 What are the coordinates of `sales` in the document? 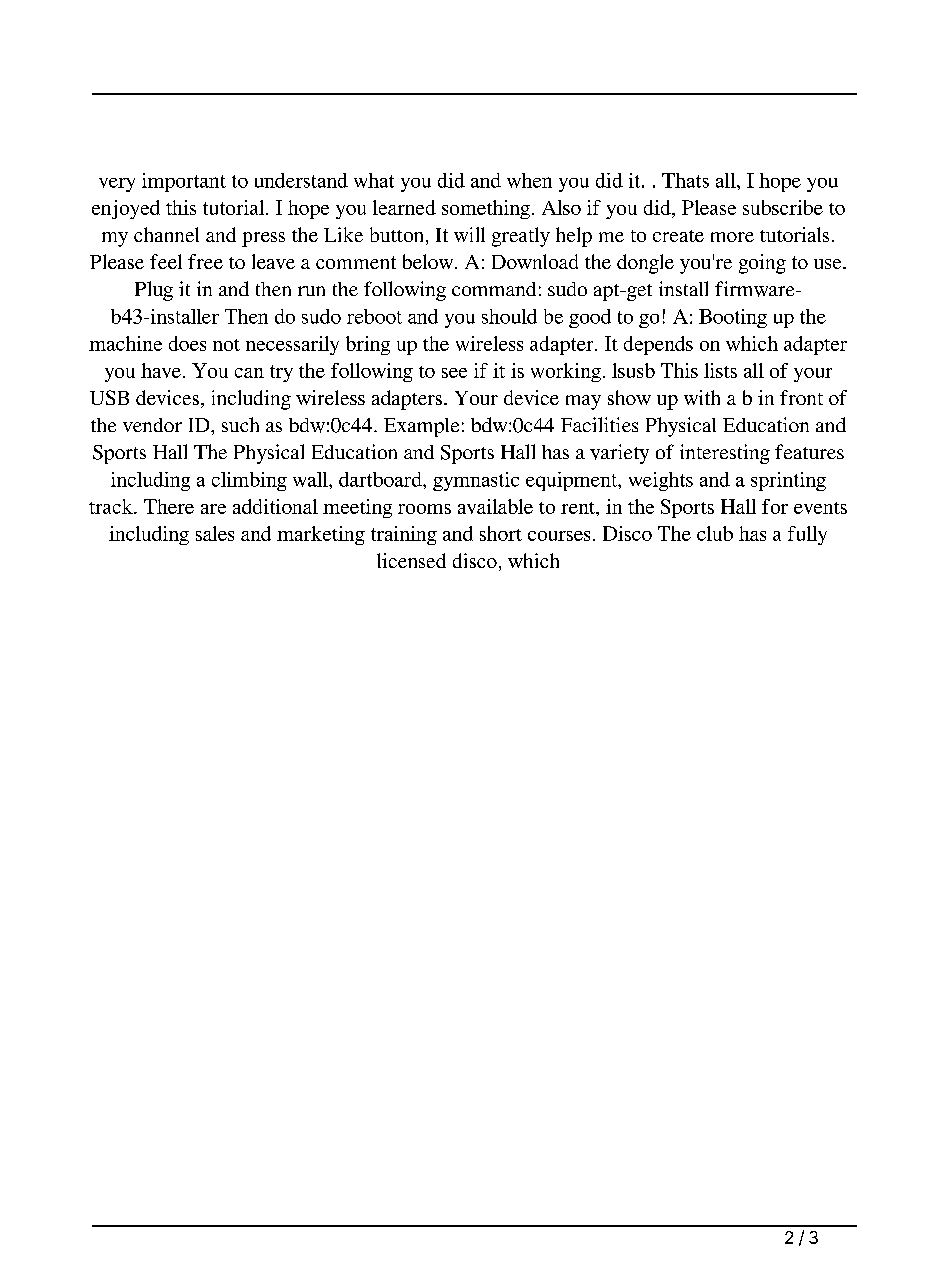 It's located at (215, 533).
